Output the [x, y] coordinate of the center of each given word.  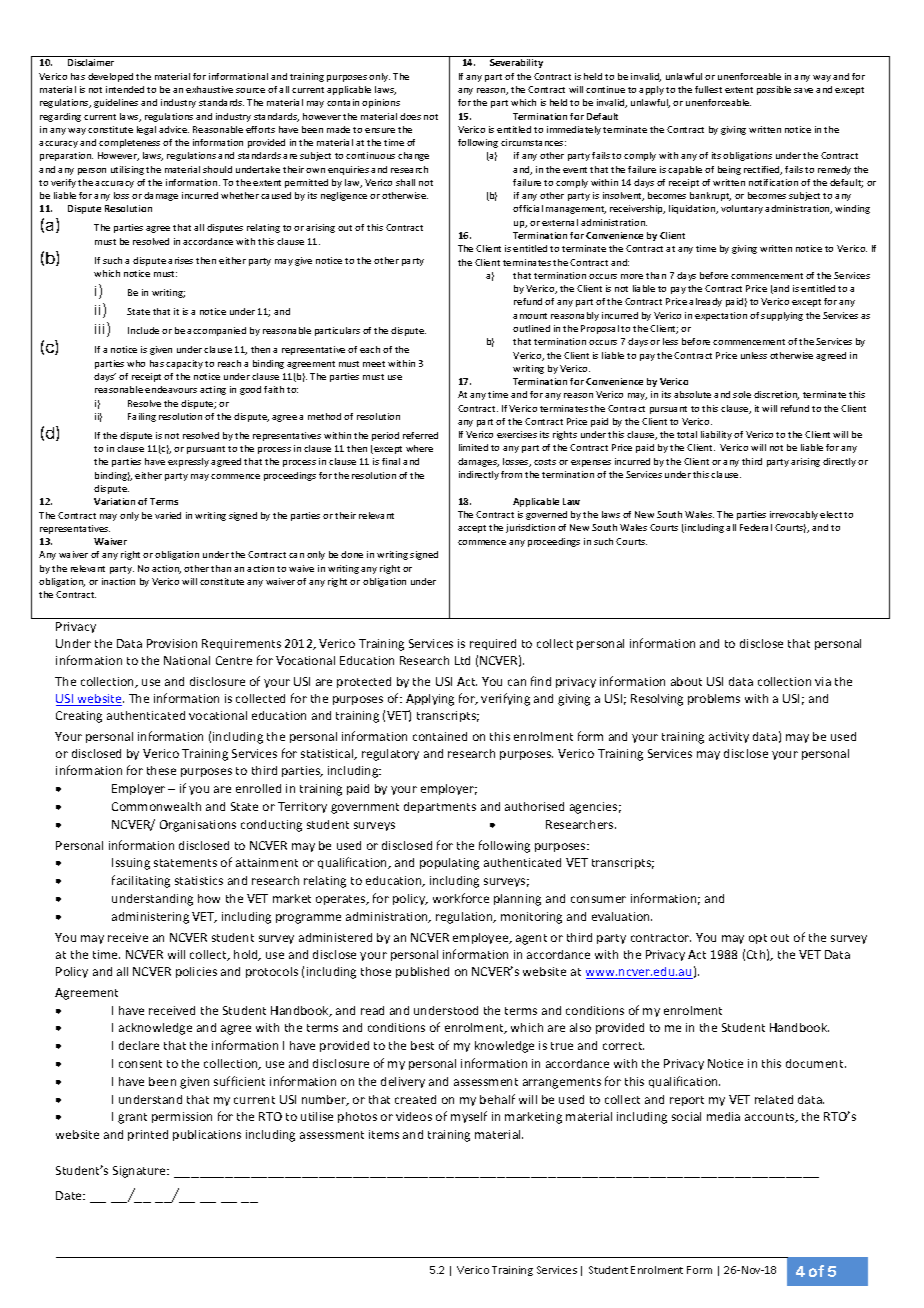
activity [729, 737]
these [161, 770]
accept [472, 529]
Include [143, 330]
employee [482, 938]
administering [150, 918]
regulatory [390, 755]
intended [125, 89]
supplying [782, 316]
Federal [756, 527]
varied [168, 515]
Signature [141, 1172]
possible [774, 90]
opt [758, 939]
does [410, 116]
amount [530, 316]
